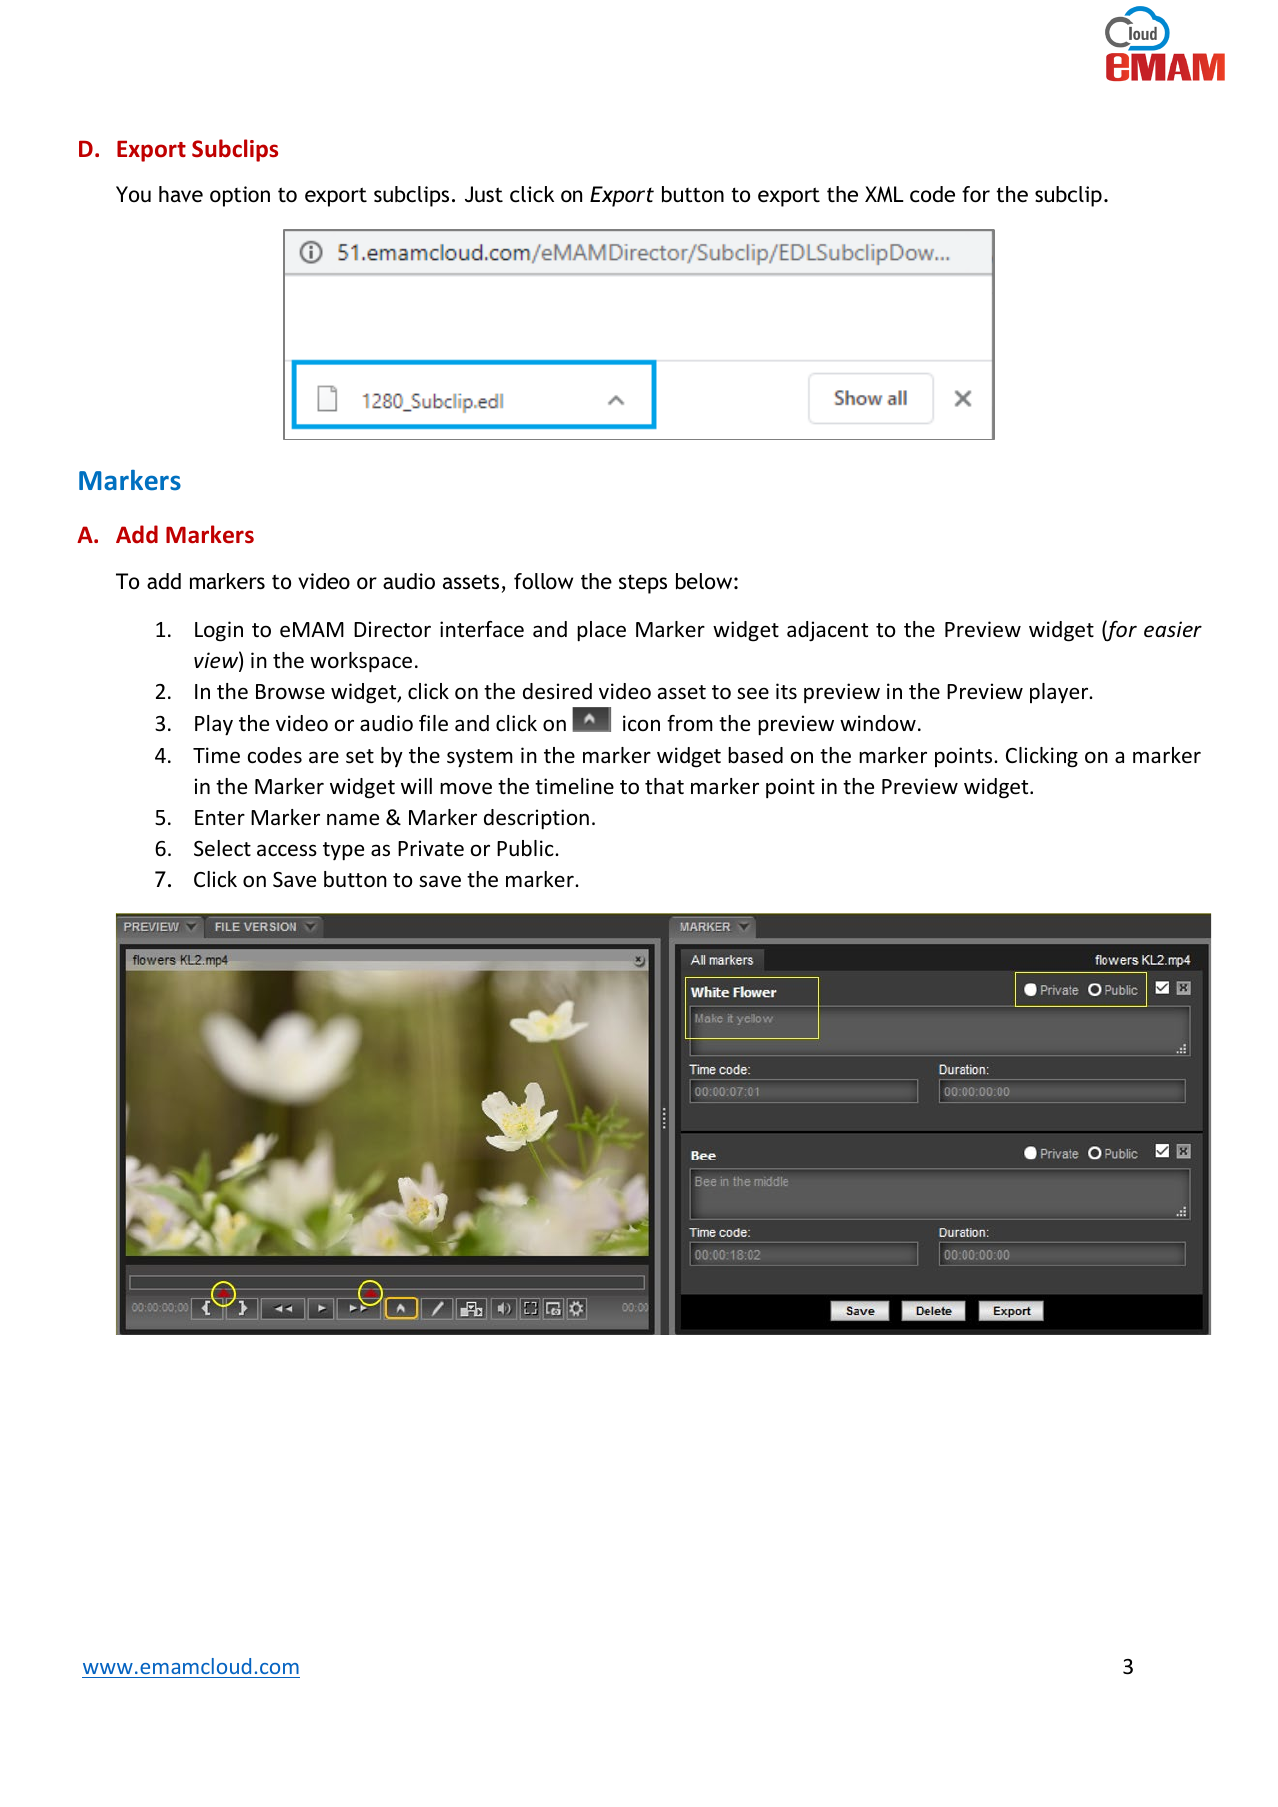 The width and height of the image is (1278, 1807). Describe the element at coordinates (240, 196) in the image. I see `option` at that location.
